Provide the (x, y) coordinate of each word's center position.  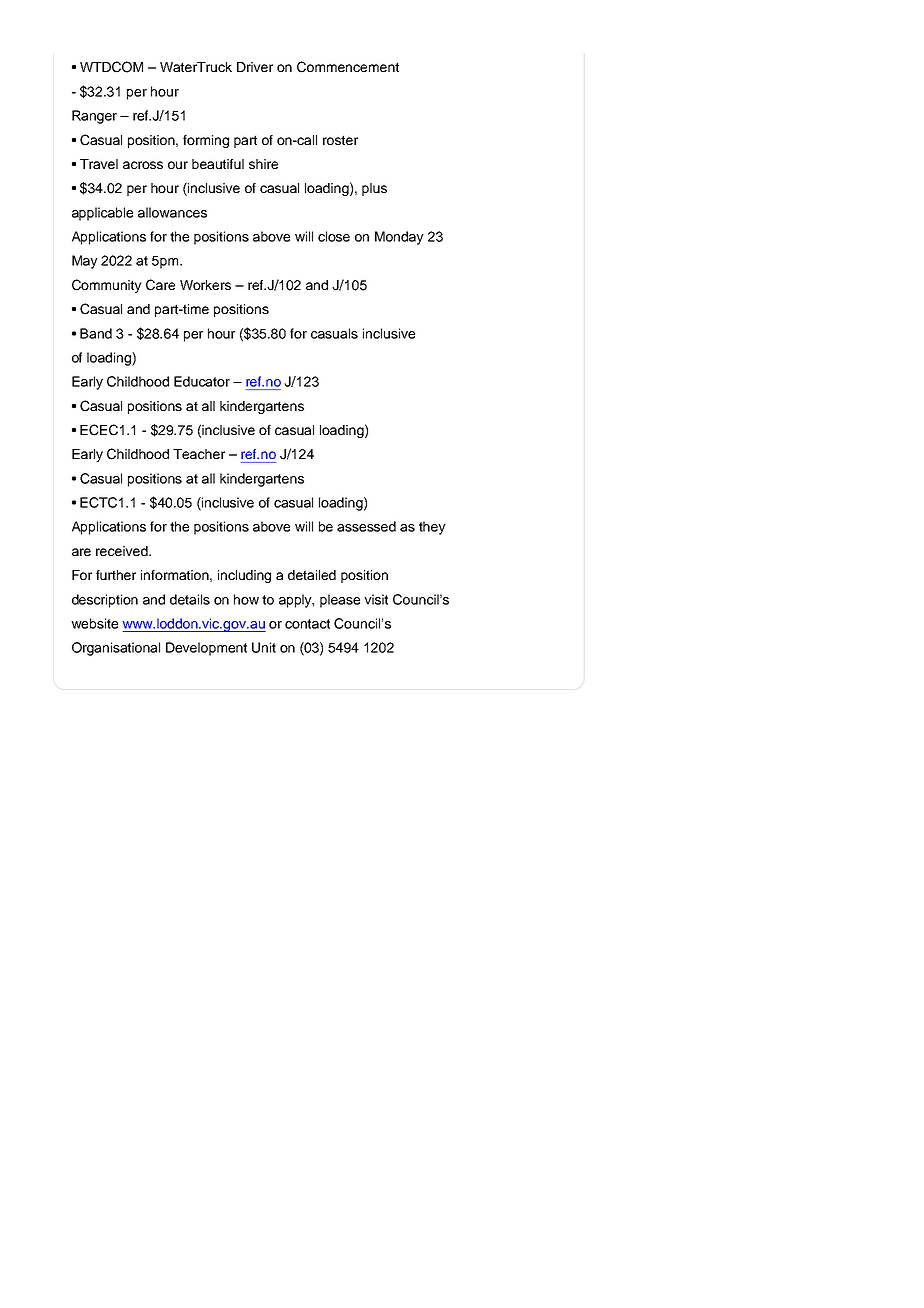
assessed (366, 526)
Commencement (348, 67)
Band (96, 333)
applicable (102, 214)
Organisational (116, 649)
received (123, 551)
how (246, 599)
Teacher (199, 454)
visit (376, 599)
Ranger (94, 117)
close (334, 236)
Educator (202, 381)
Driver (255, 67)
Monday (399, 238)
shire (263, 164)
